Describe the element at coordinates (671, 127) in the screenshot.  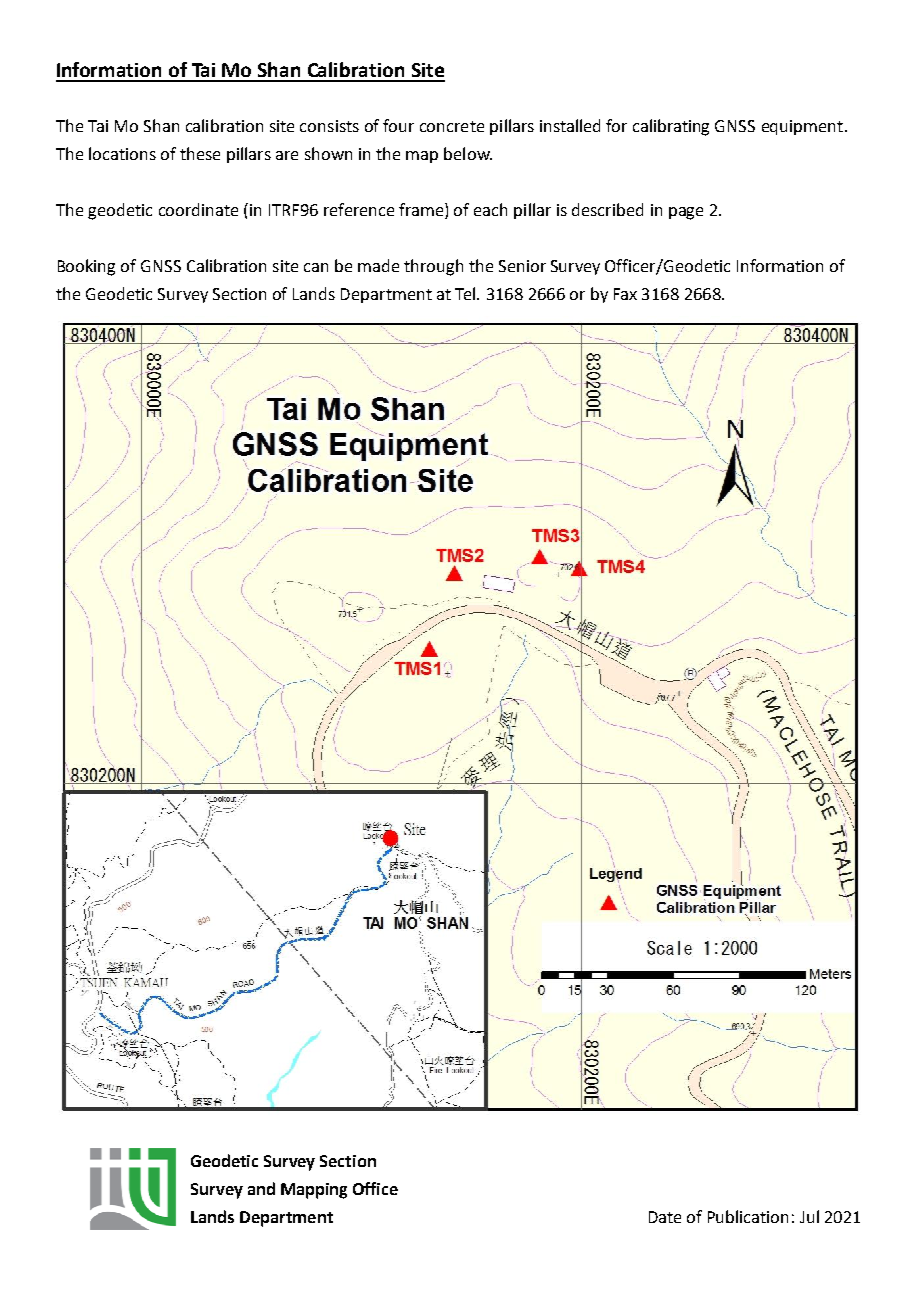
I see `calibrating` at that location.
